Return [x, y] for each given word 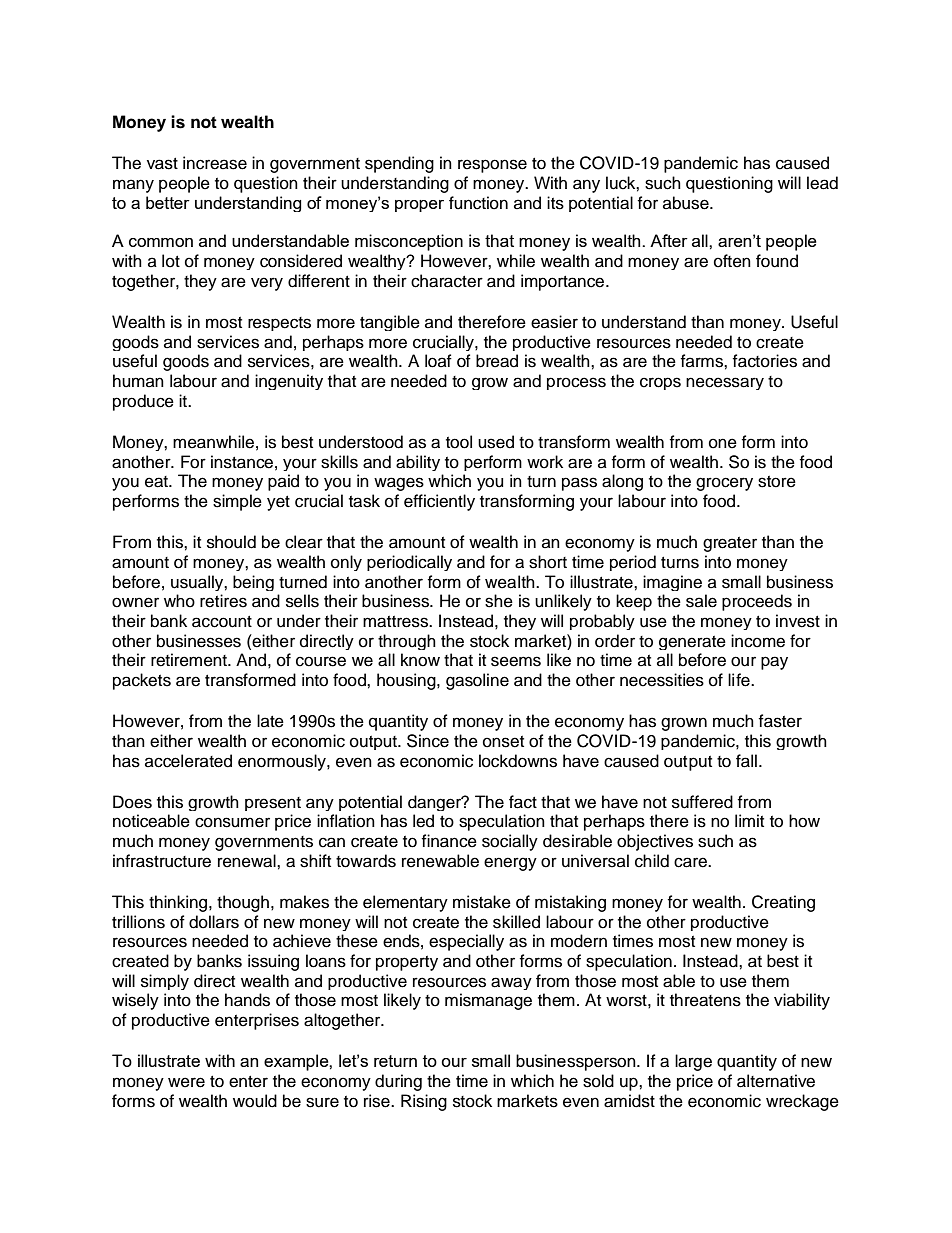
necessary [725, 383]
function [478, 203]
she [499, 601]
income [758, 641]
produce [143, 402]
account [222, 622]
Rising [424, 1102]
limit [749, 820]
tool [459, 442]
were [186, 1082]
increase [215, 163]
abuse [687, 203]
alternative [776, 1081]
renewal [248, 861]
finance [449, 841]
